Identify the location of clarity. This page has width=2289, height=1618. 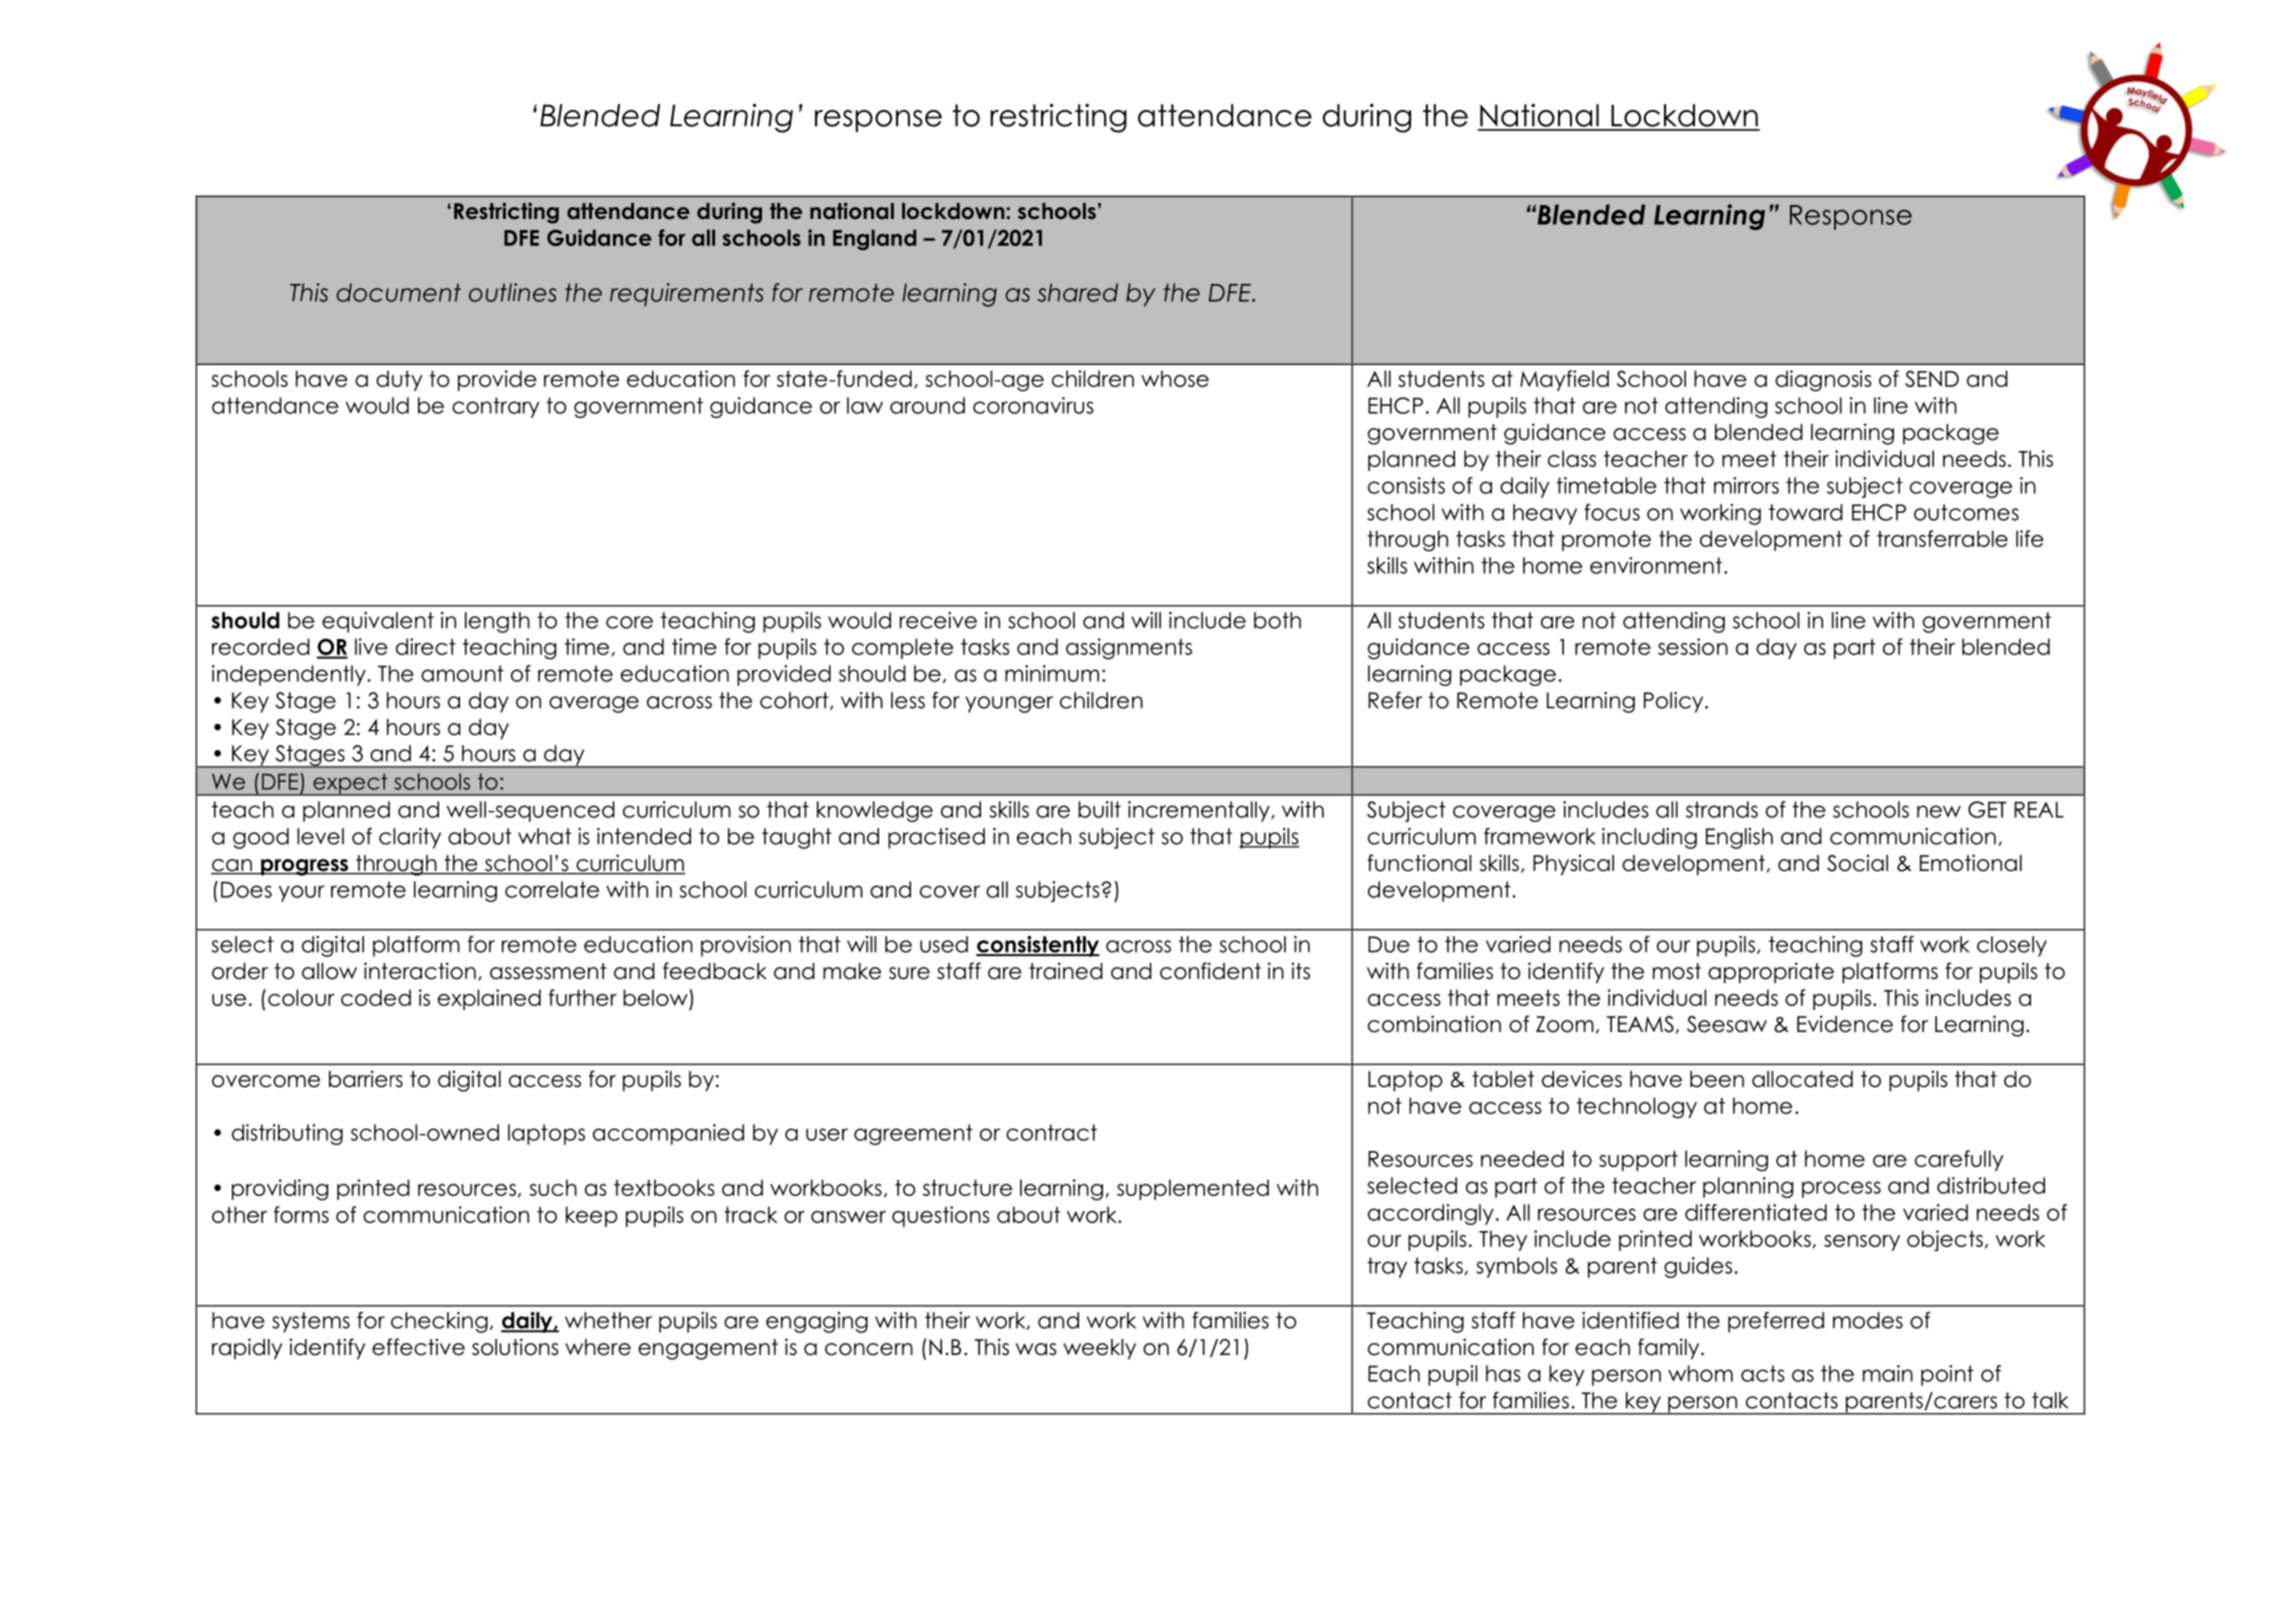
(410, 838).
